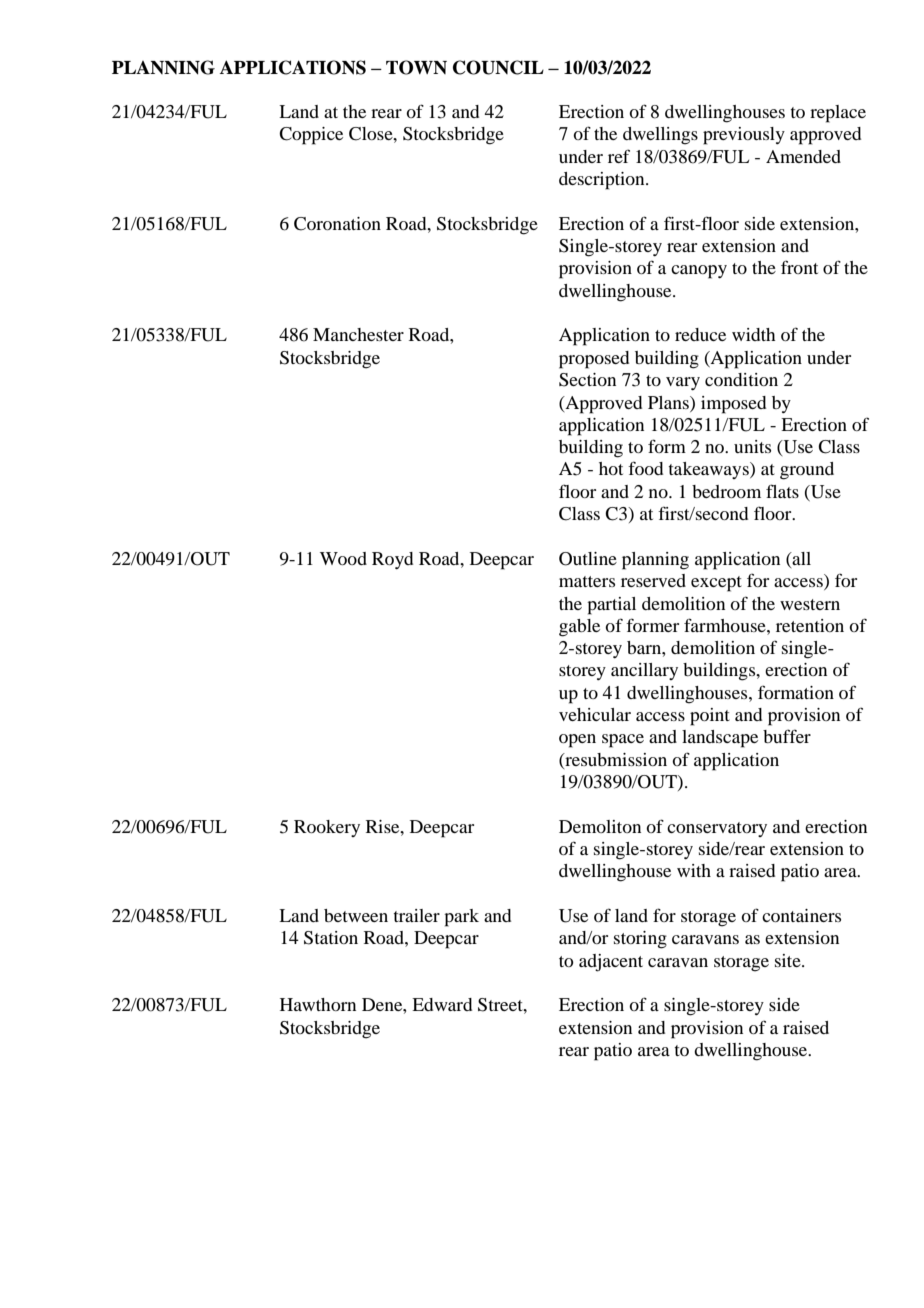 The image size is (924, 1308). I want to click on Station, so click(331, 938).
